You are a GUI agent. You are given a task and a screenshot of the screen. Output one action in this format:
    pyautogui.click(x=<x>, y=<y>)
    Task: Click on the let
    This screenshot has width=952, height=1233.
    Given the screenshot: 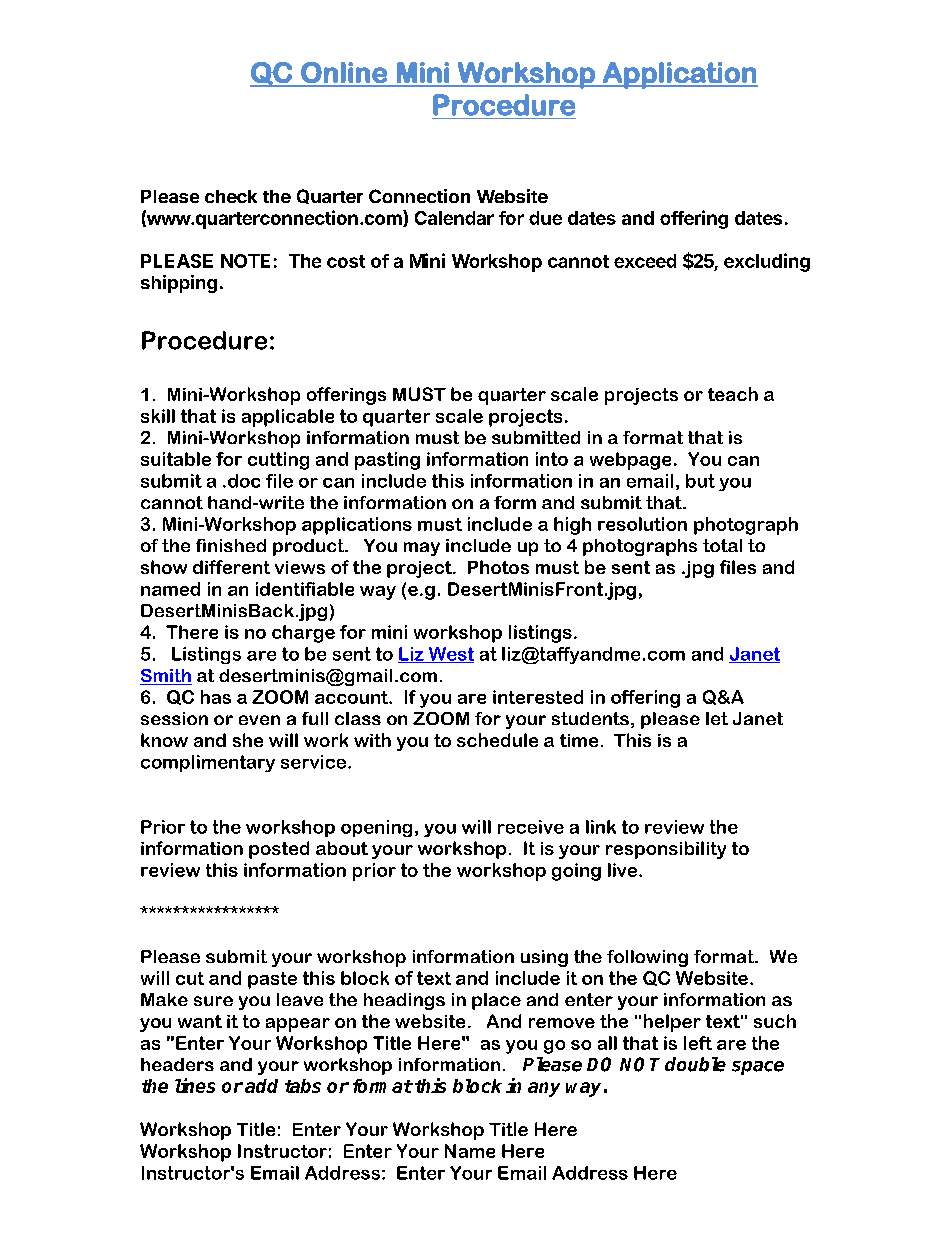 What is the action you would take?
    pyautogui.click(x=717, y=718)
